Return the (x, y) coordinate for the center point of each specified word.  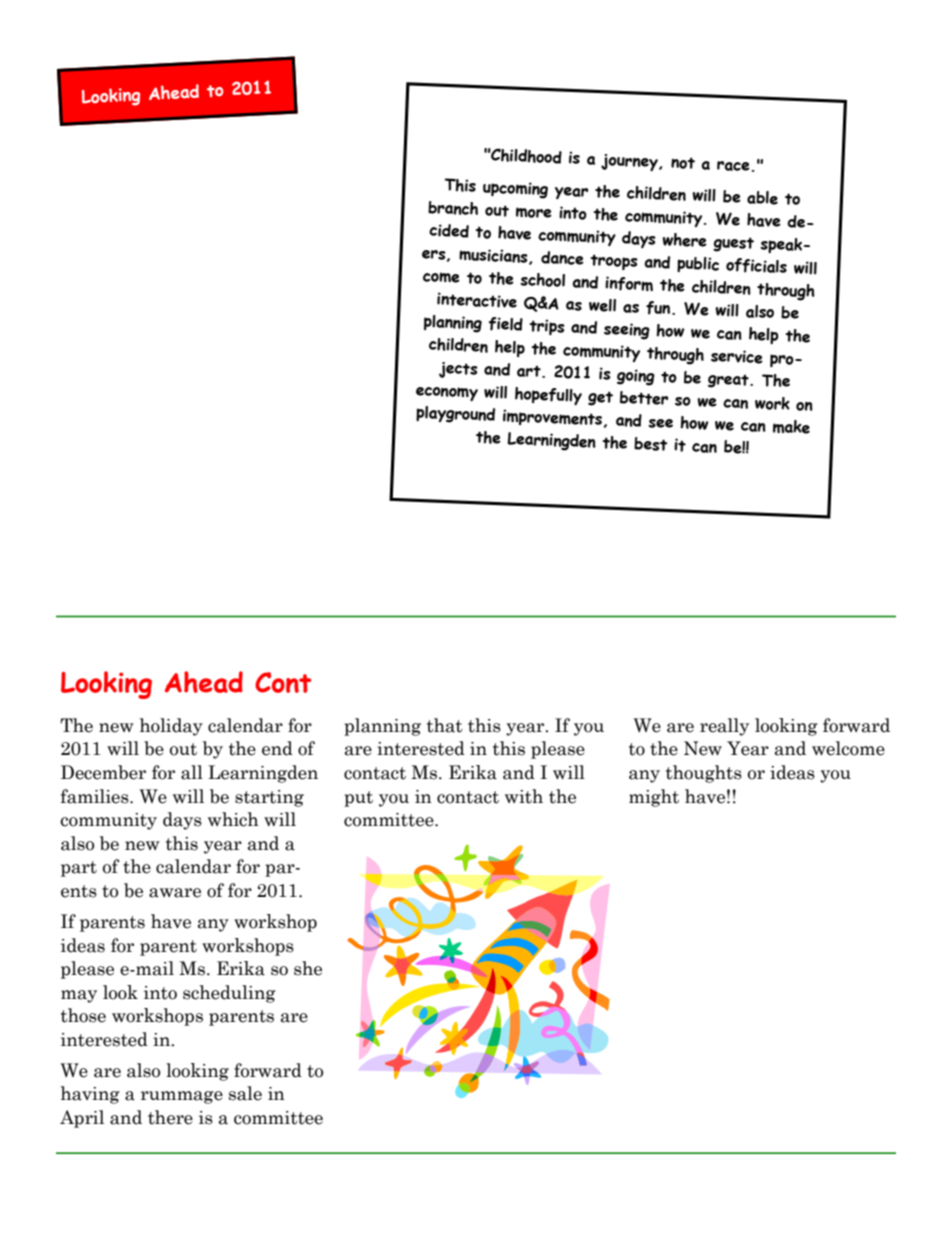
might (654, 798)
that (445, 725)
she (308, 968)
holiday (171, 727)
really (724, 727)
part (79, 869)
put (358, 799)
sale (245, 1093)
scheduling (229, 994)
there (170, 1117)
